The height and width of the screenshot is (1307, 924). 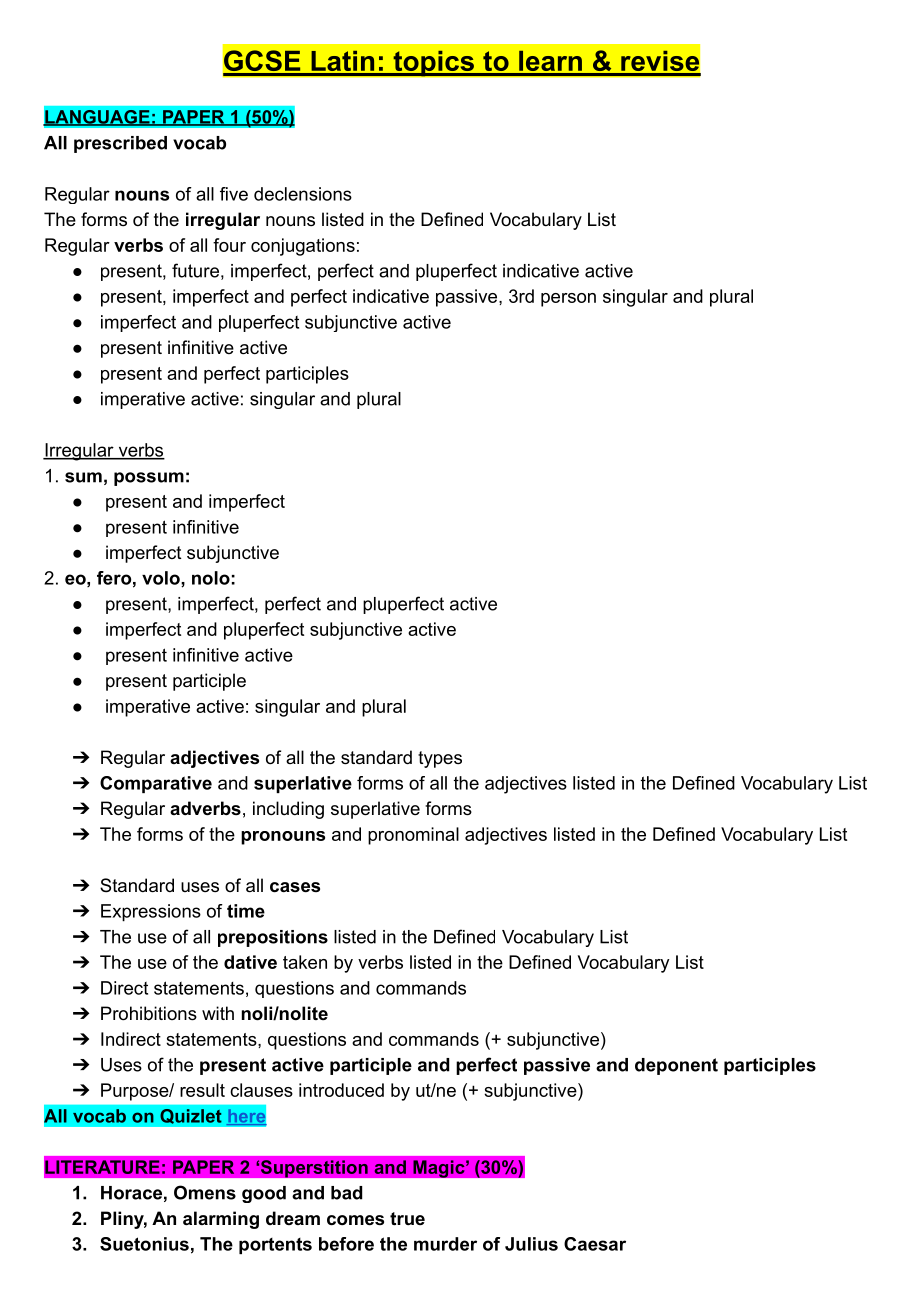 What do you see at coordinates (440, 759) in the screenshot?
I see `types` at bounding box center [440, 759].
